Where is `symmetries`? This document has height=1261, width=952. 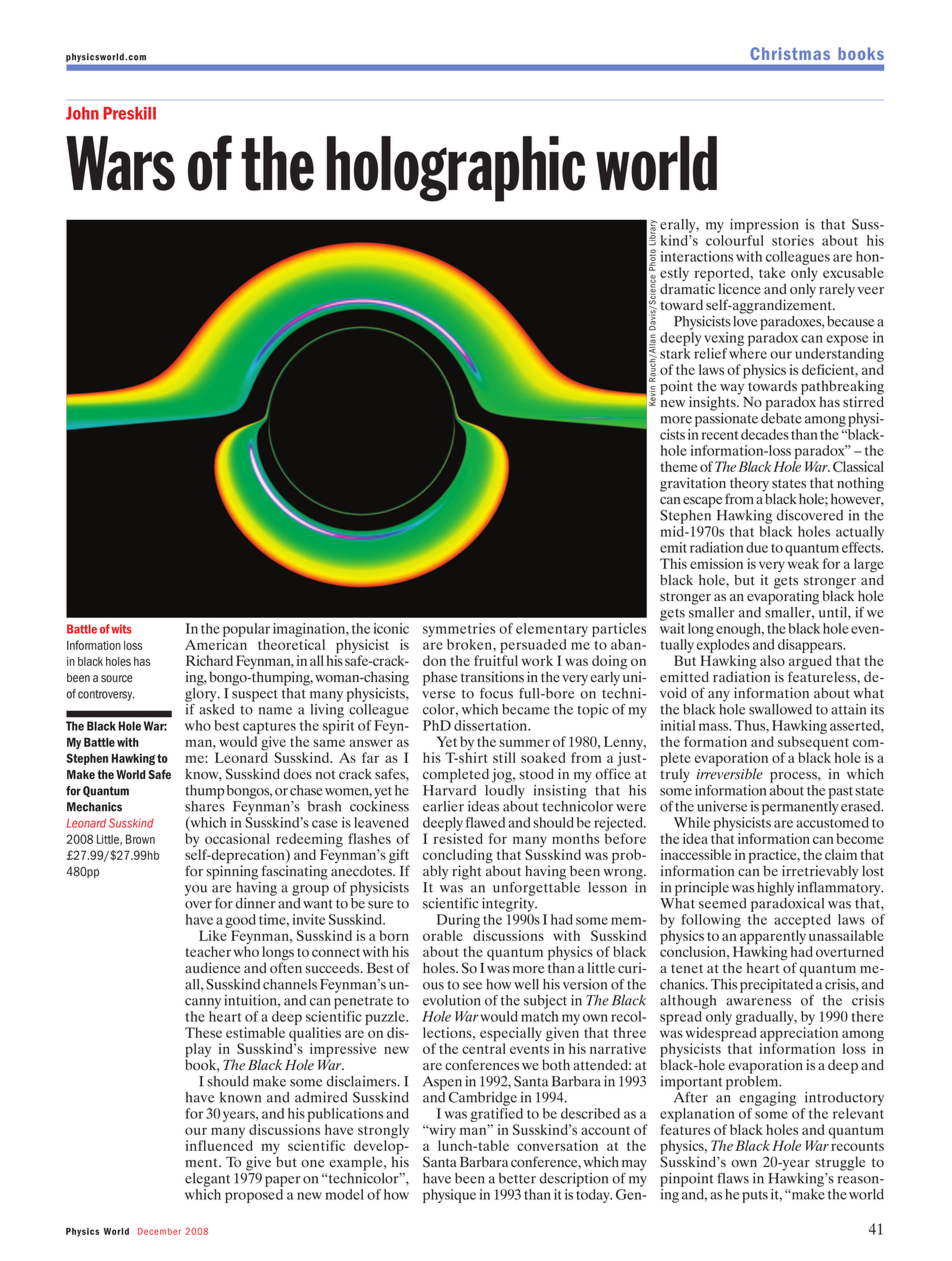
symmetries is located at coordinates (459, 630).
